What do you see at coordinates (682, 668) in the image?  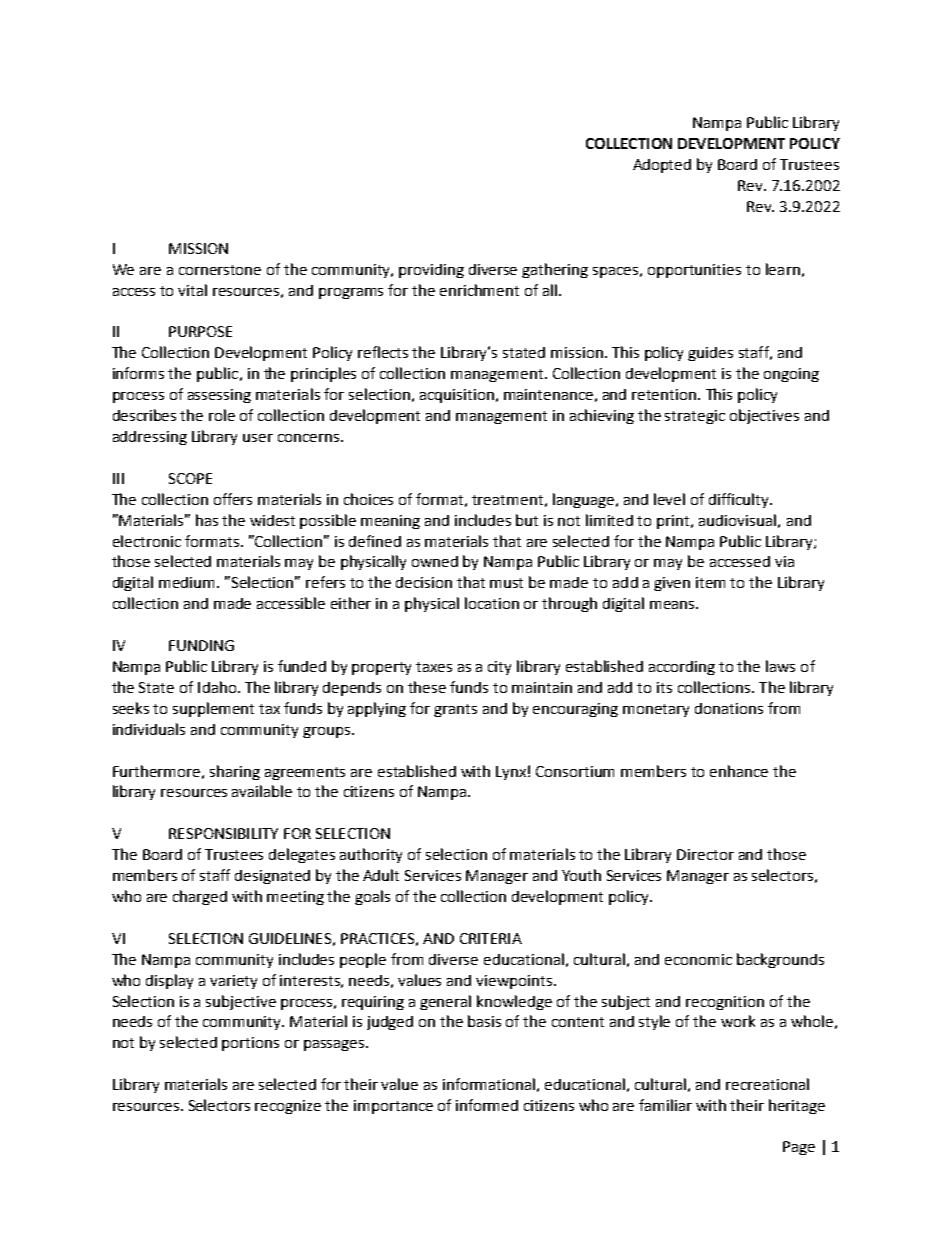 I see `according` at bounding box center [682, 668].
